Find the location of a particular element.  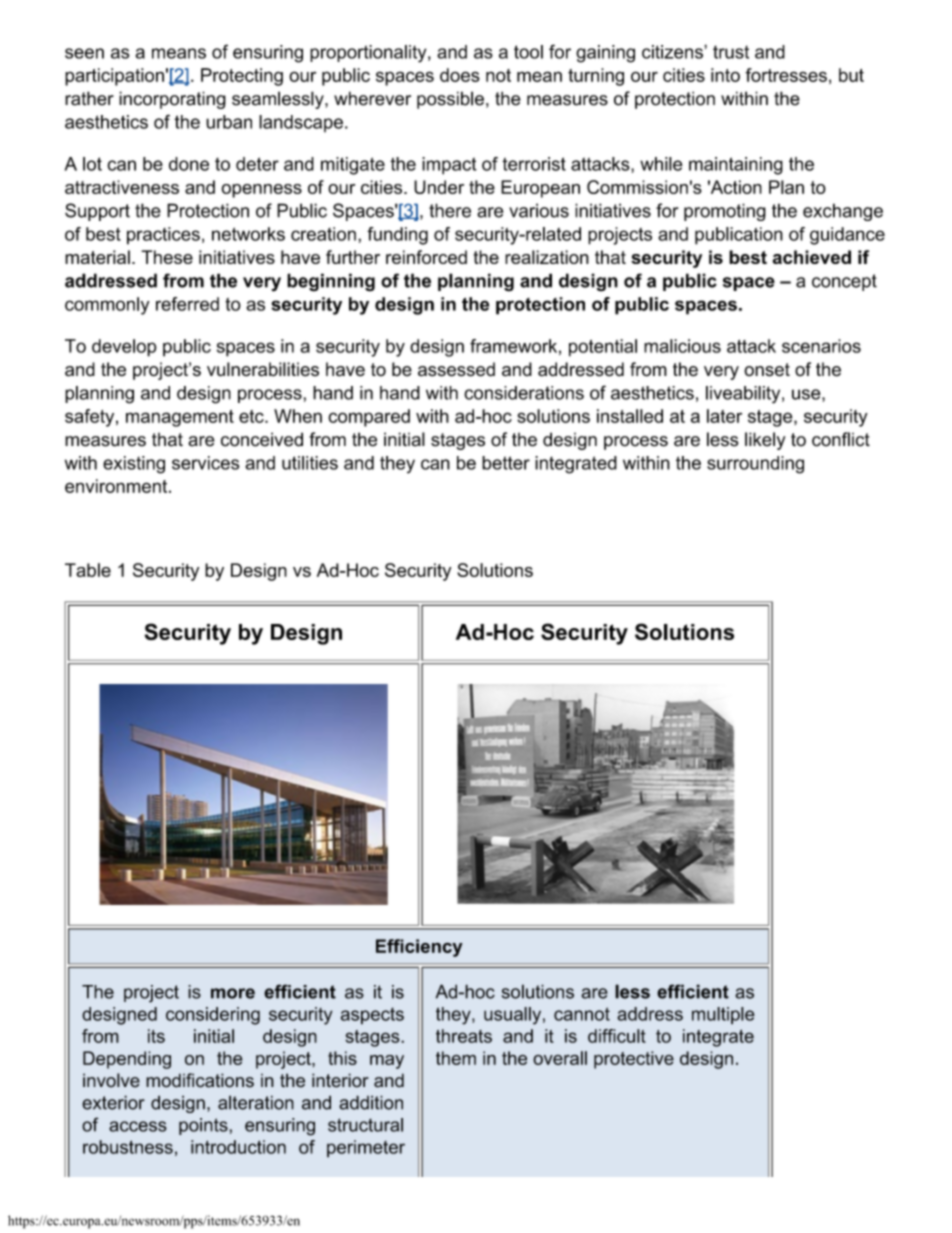

management is located at coordinates (180, 418).
